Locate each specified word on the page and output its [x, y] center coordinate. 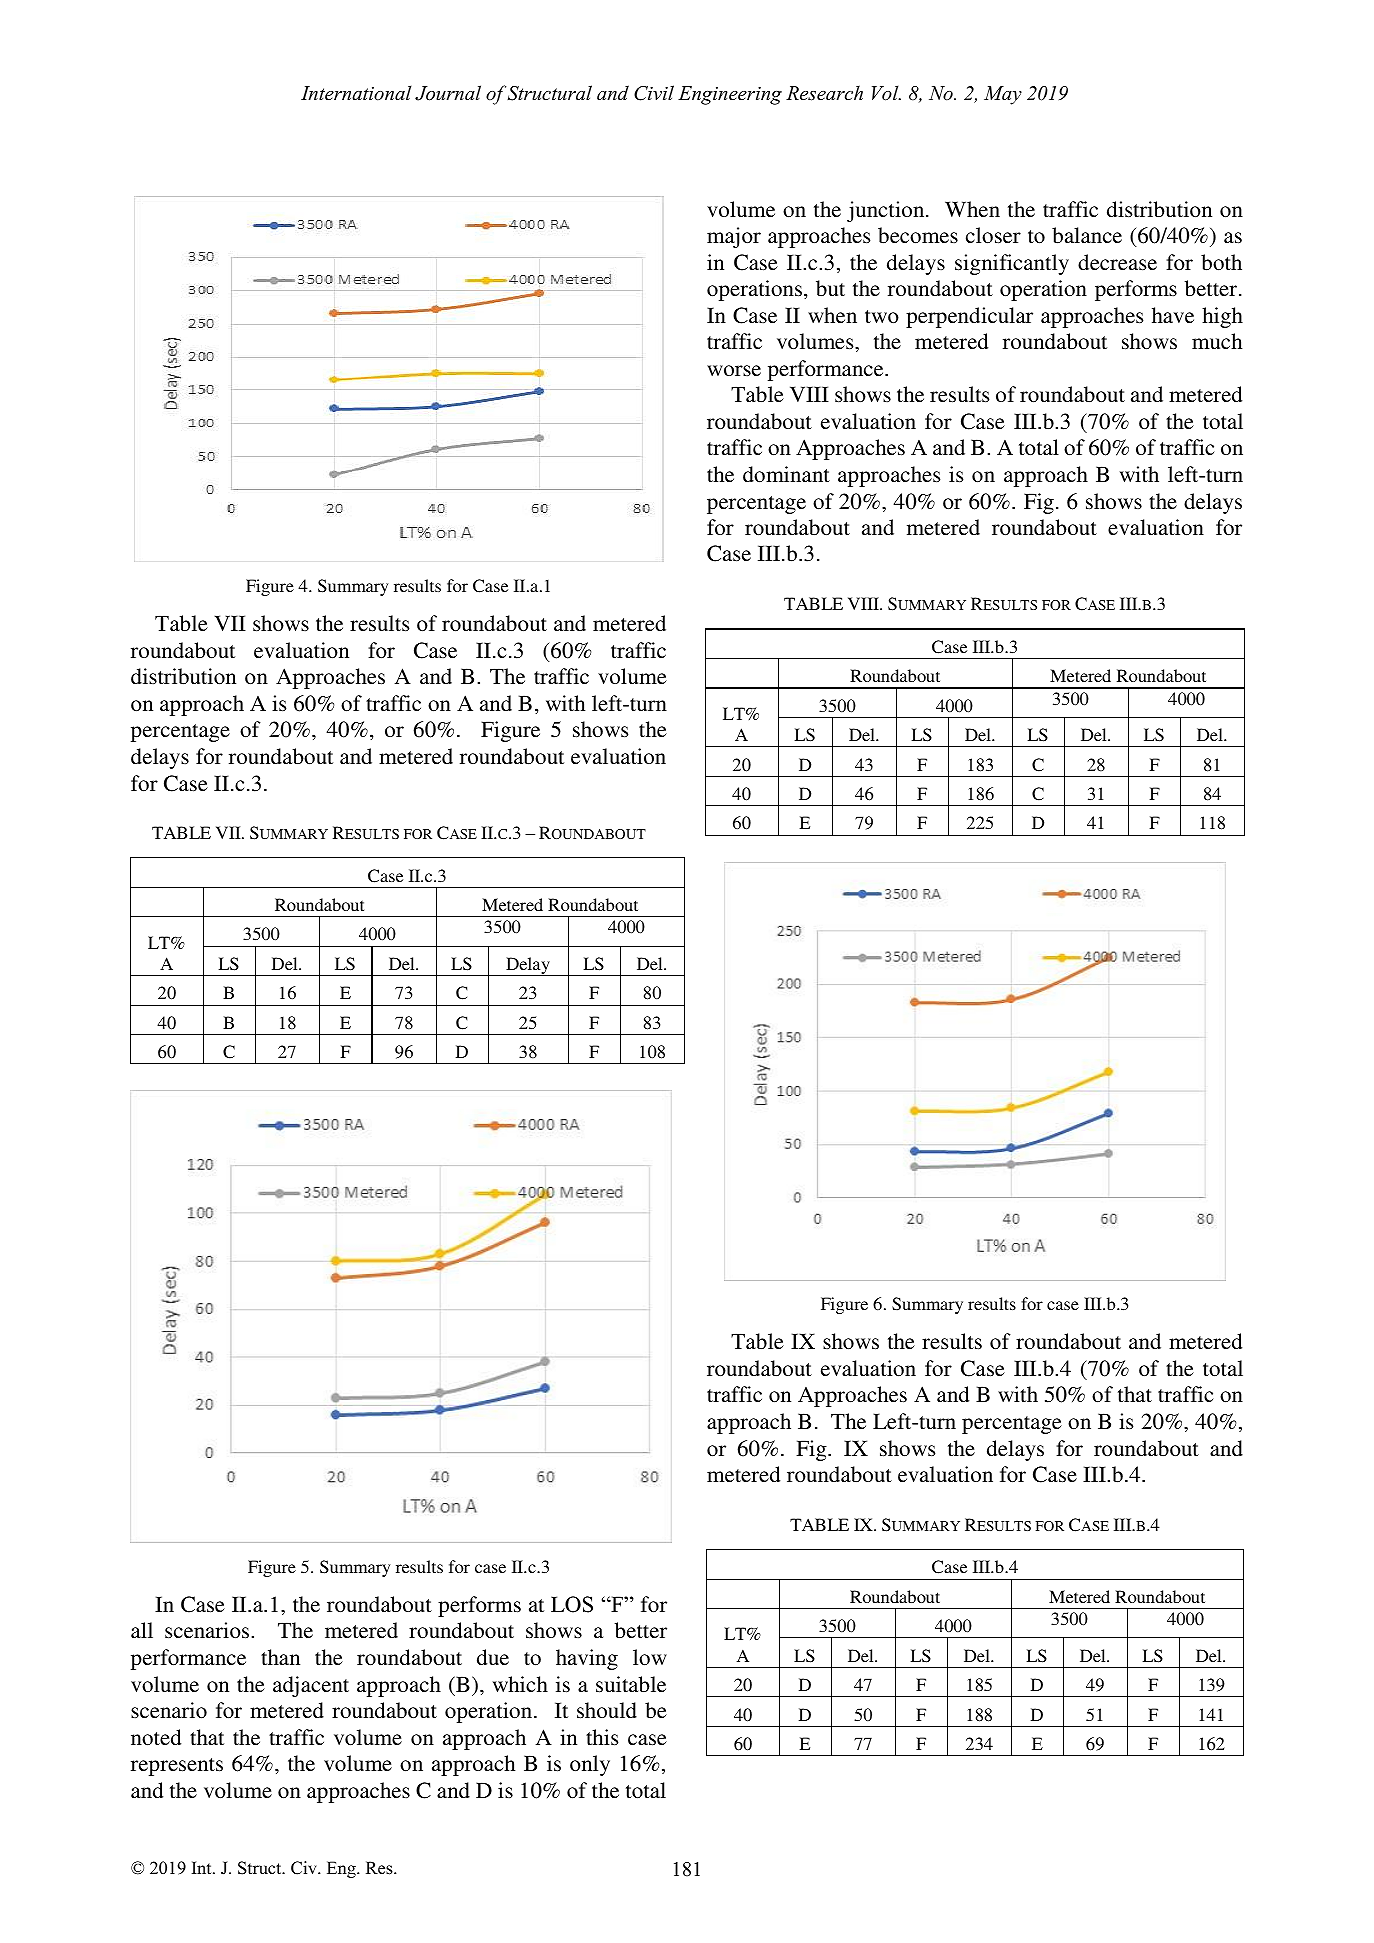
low [650, 1657]
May [1003, 95]
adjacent [311, 1686]
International [356, 93]
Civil [654, 93]
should [607, 1710]
